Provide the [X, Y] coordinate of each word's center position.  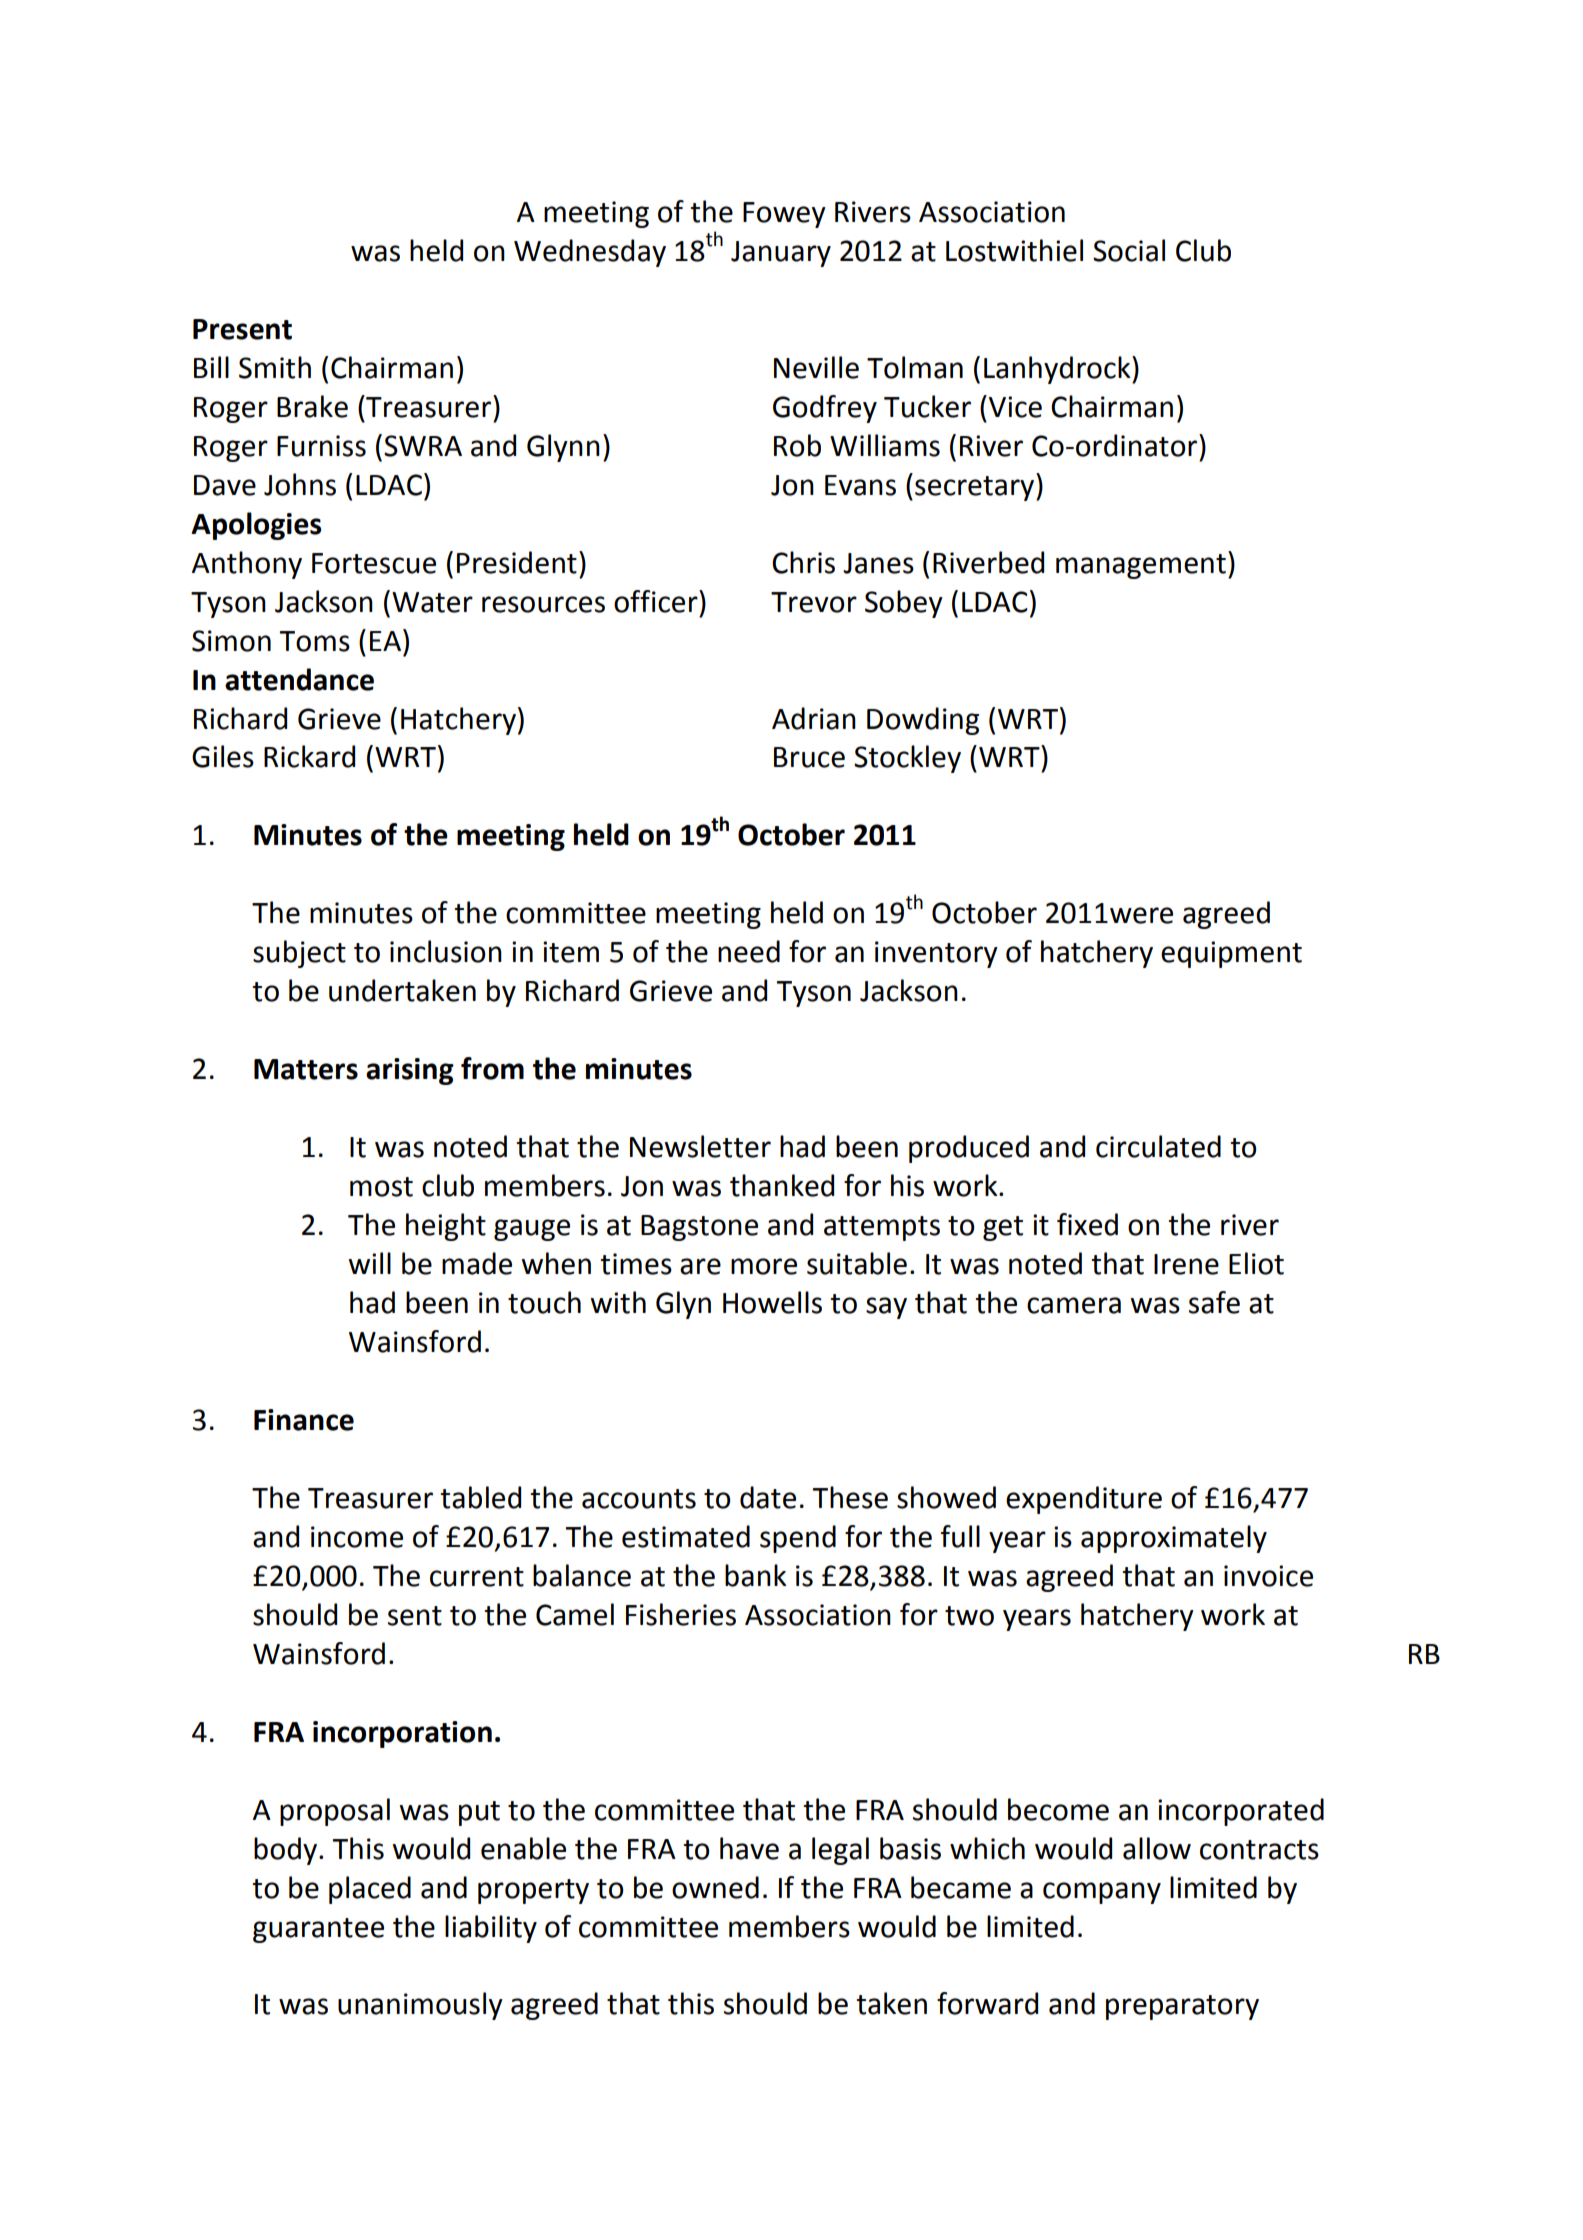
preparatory [1182, 2007]
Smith [275, 367]
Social [1129, 250]
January [781, 254]
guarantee [318, 1930]
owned [715, 1887]
